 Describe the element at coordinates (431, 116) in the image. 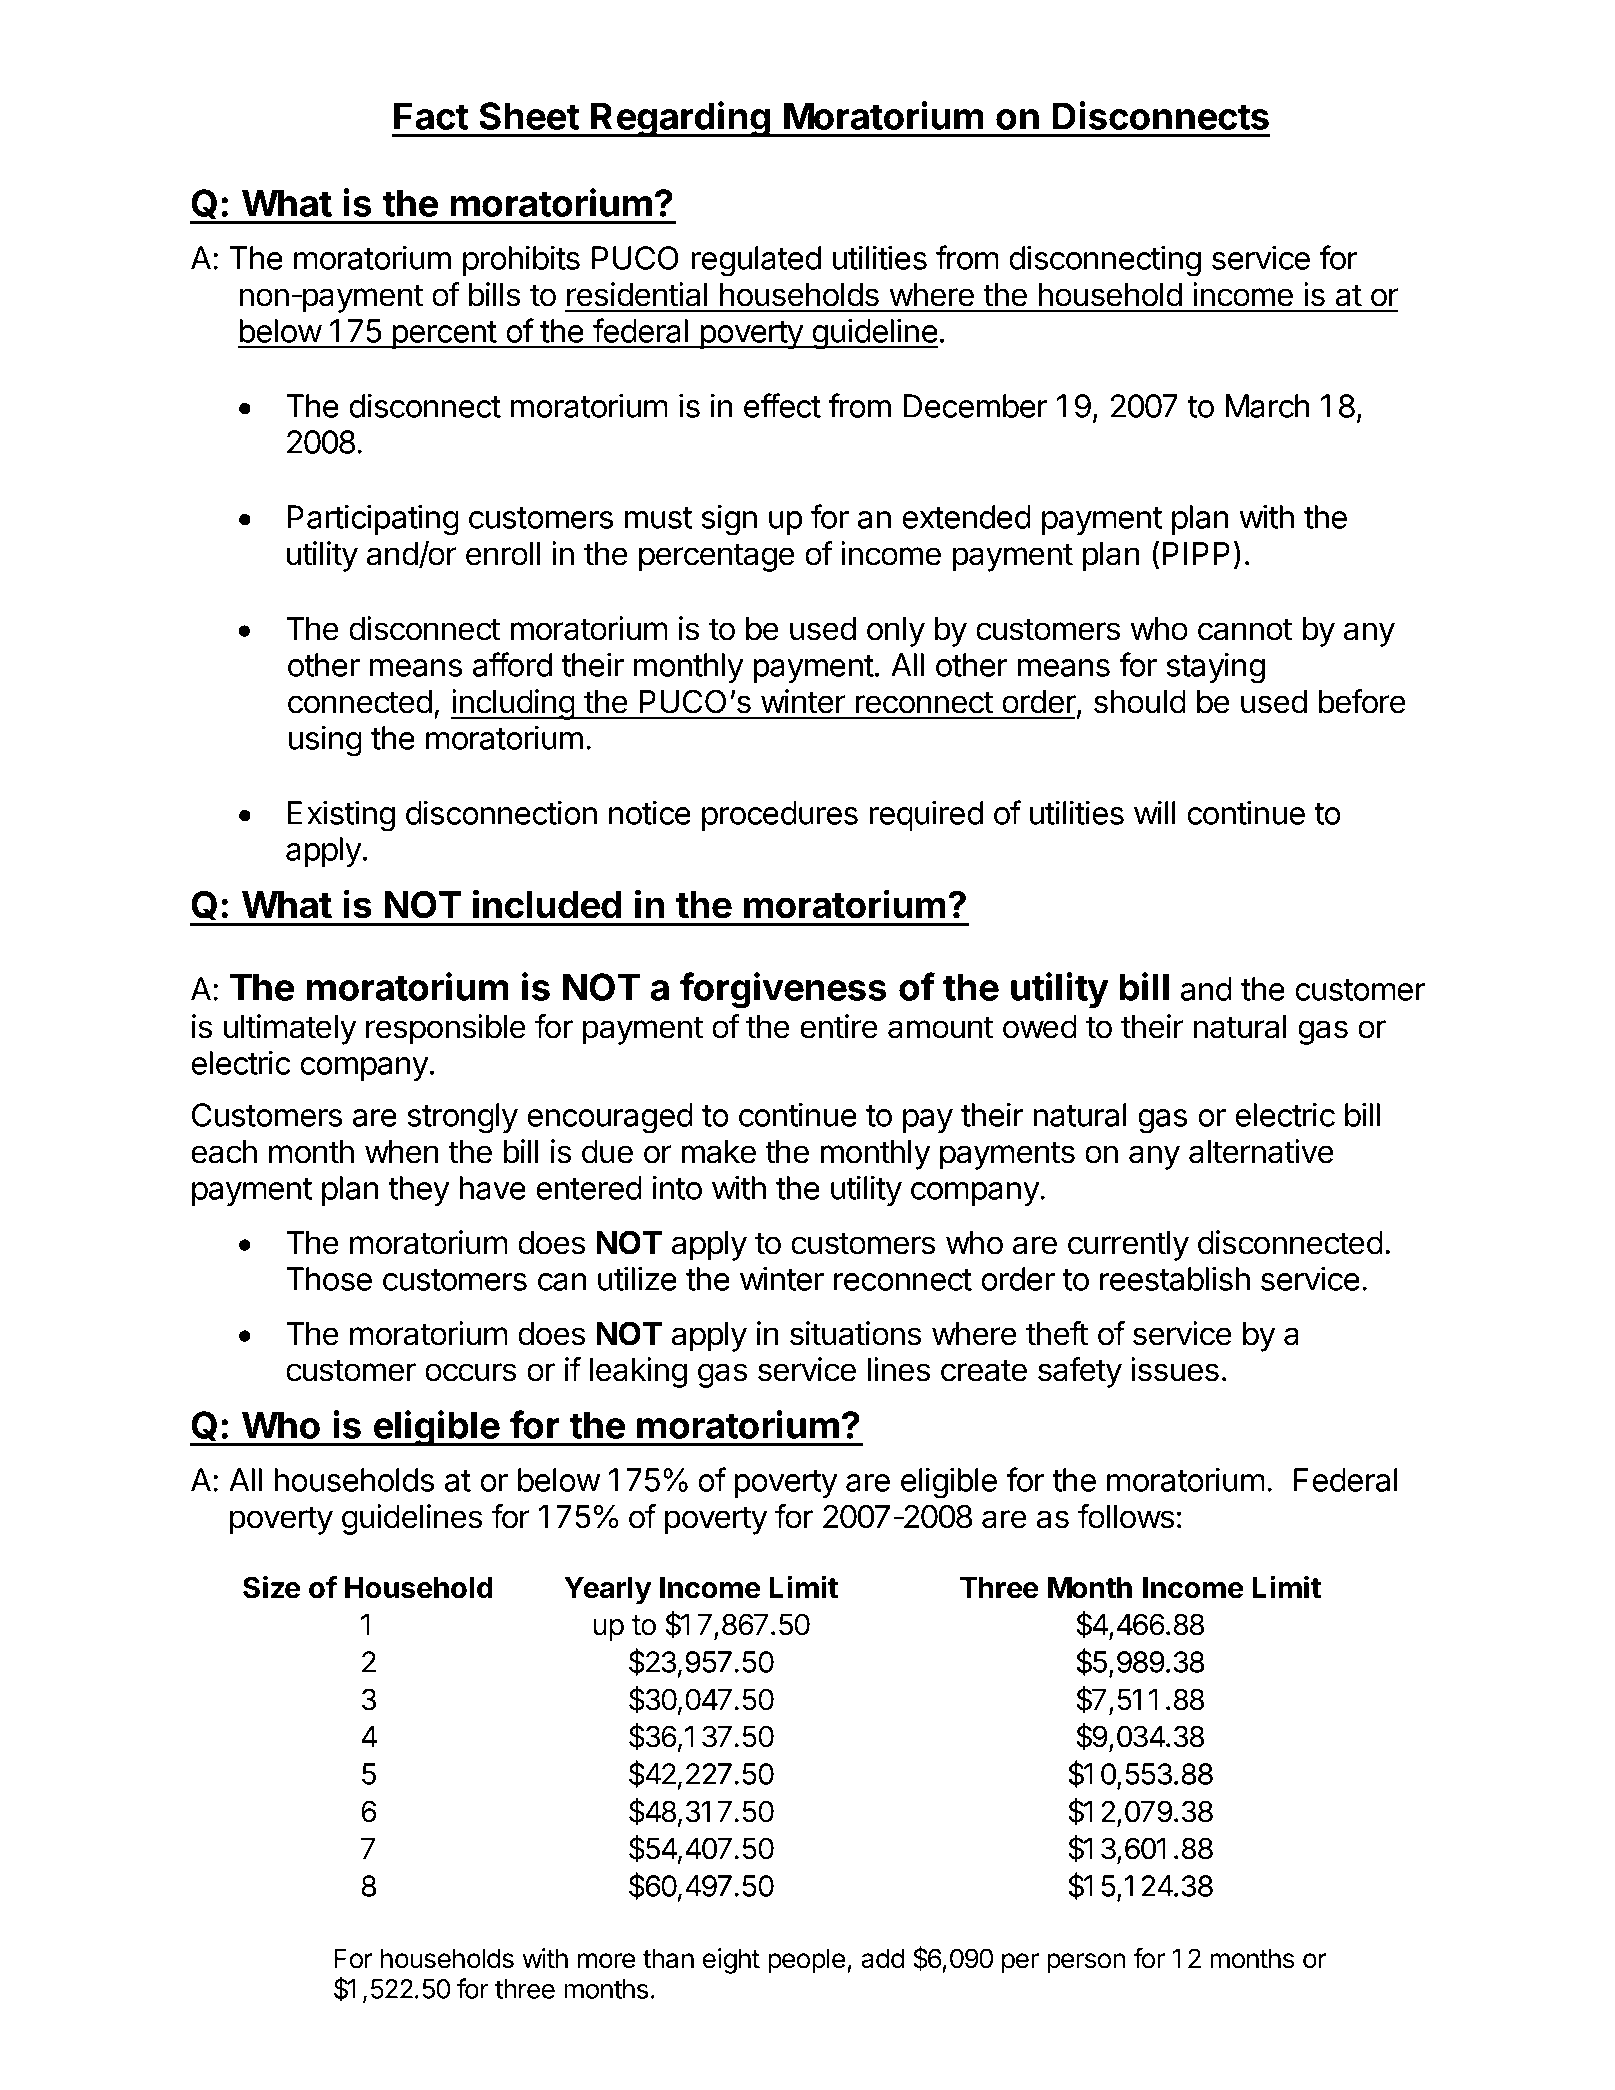

I see `Fact` at that location.
